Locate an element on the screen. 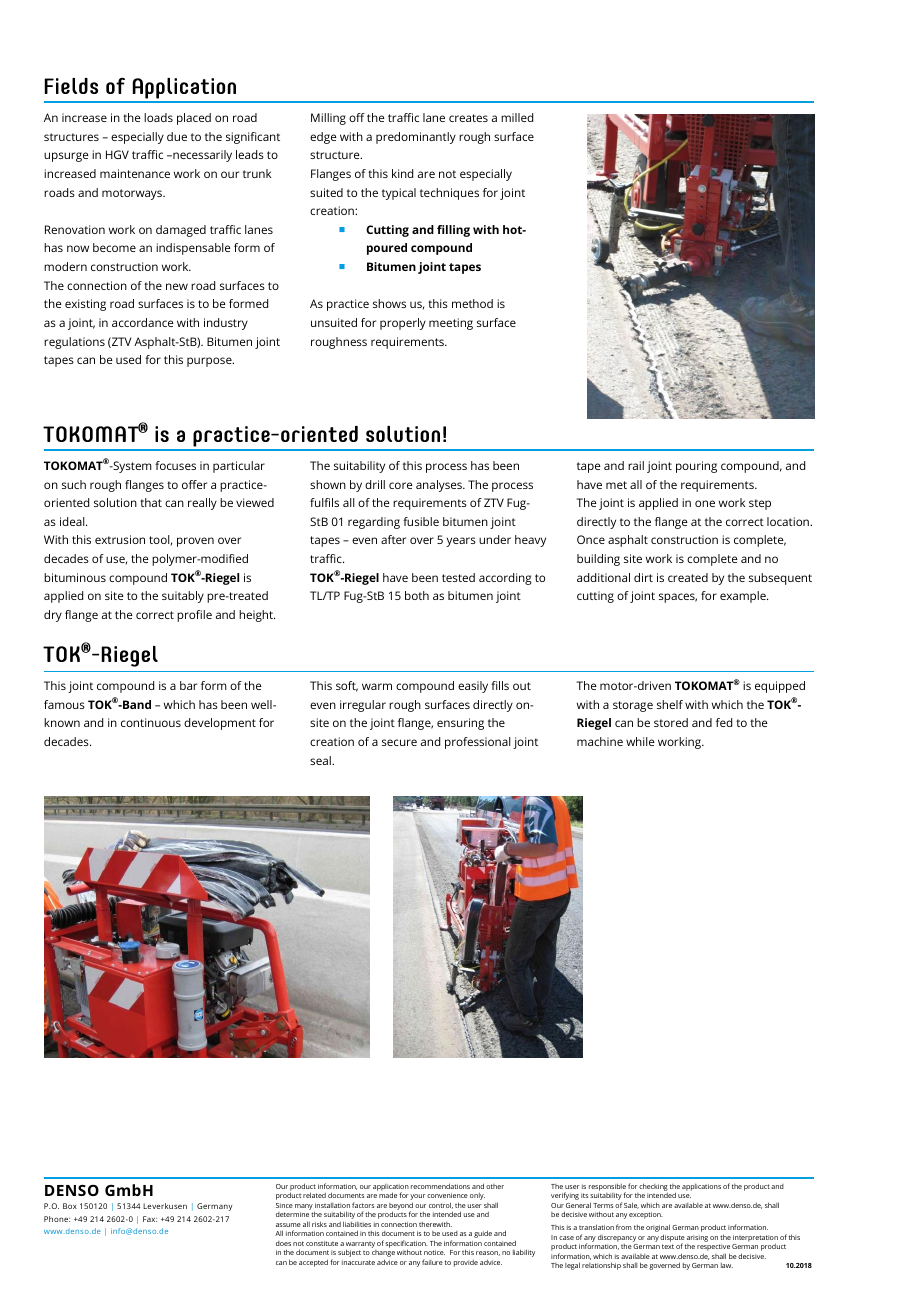 This screenshot has height=1308, width=924. Fax is located at coordinates (150, 1219).
